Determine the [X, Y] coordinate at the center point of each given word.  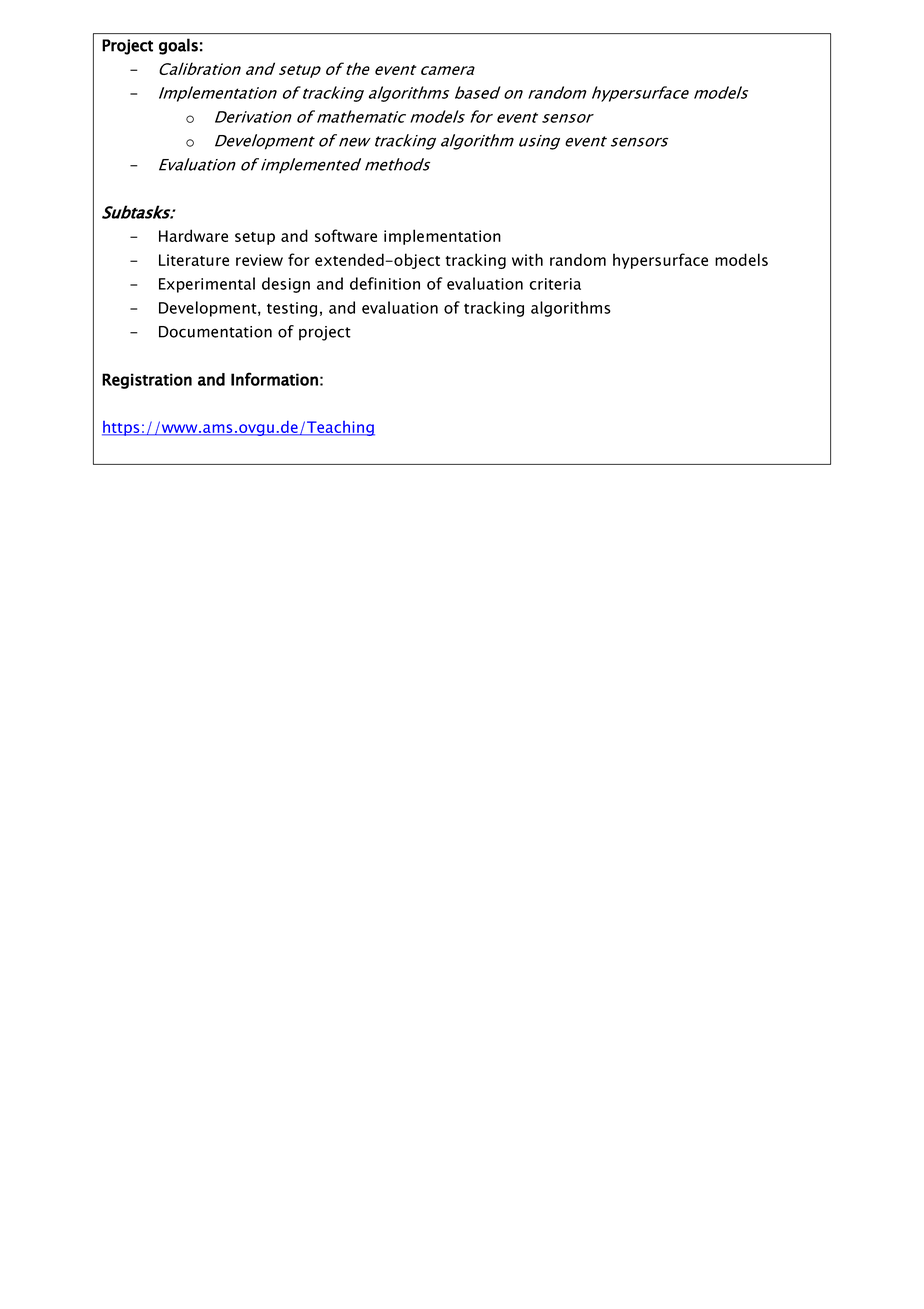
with [527, 259]
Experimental [207, 285]
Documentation [215, 332]
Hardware [193, 235]
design [286, 285]
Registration [147, 381]
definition [385, 283]
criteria [555, 284]
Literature [194, 260]
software [346, 235]
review [259, 260]
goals [178, 46]
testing [292, 309]
